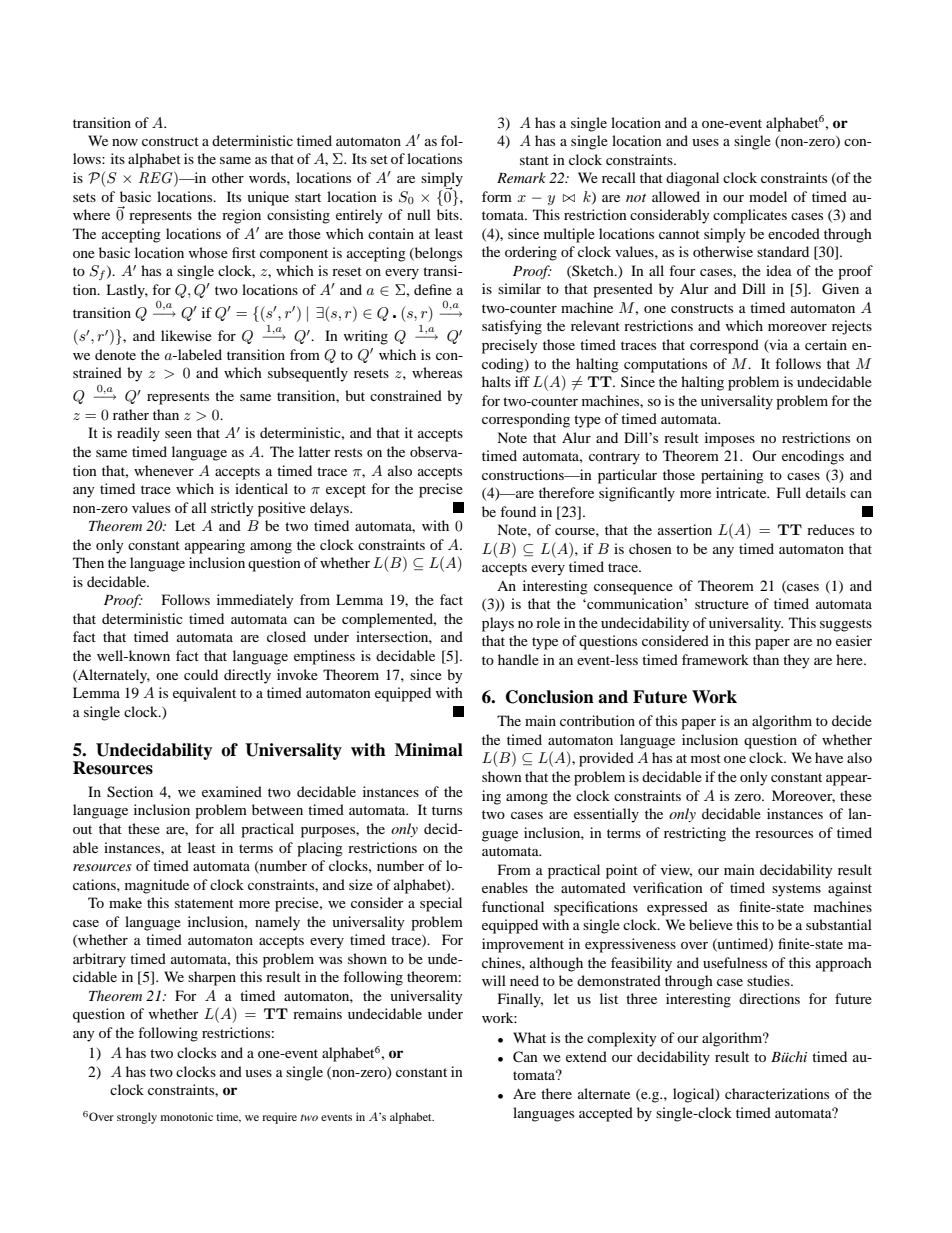 The image size is (952, 1233). Describe the element at coordinates (768, 196) in the screenshot. I see `model` at that location.
